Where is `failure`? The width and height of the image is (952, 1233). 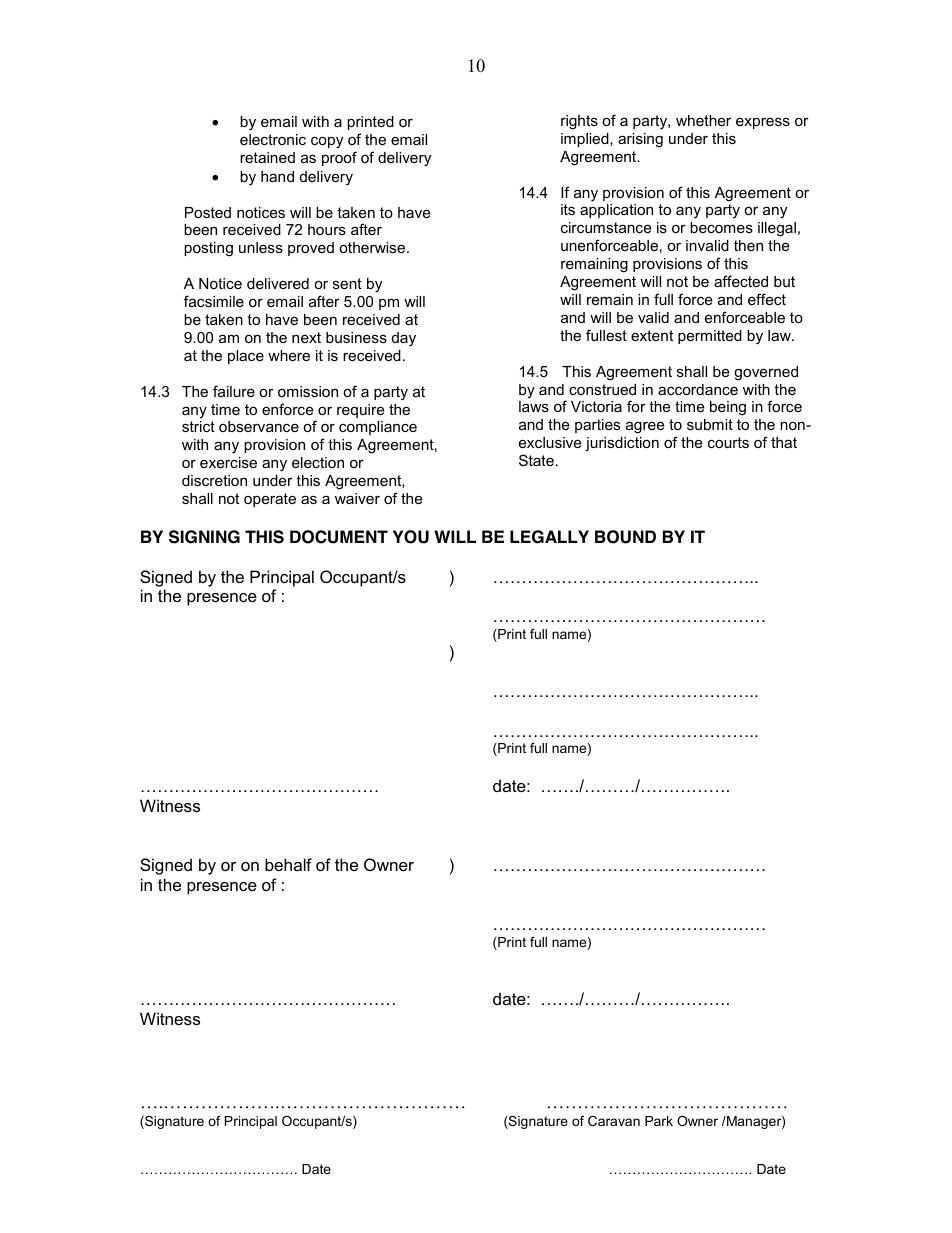
failure is located at coordinates (234, 391).
